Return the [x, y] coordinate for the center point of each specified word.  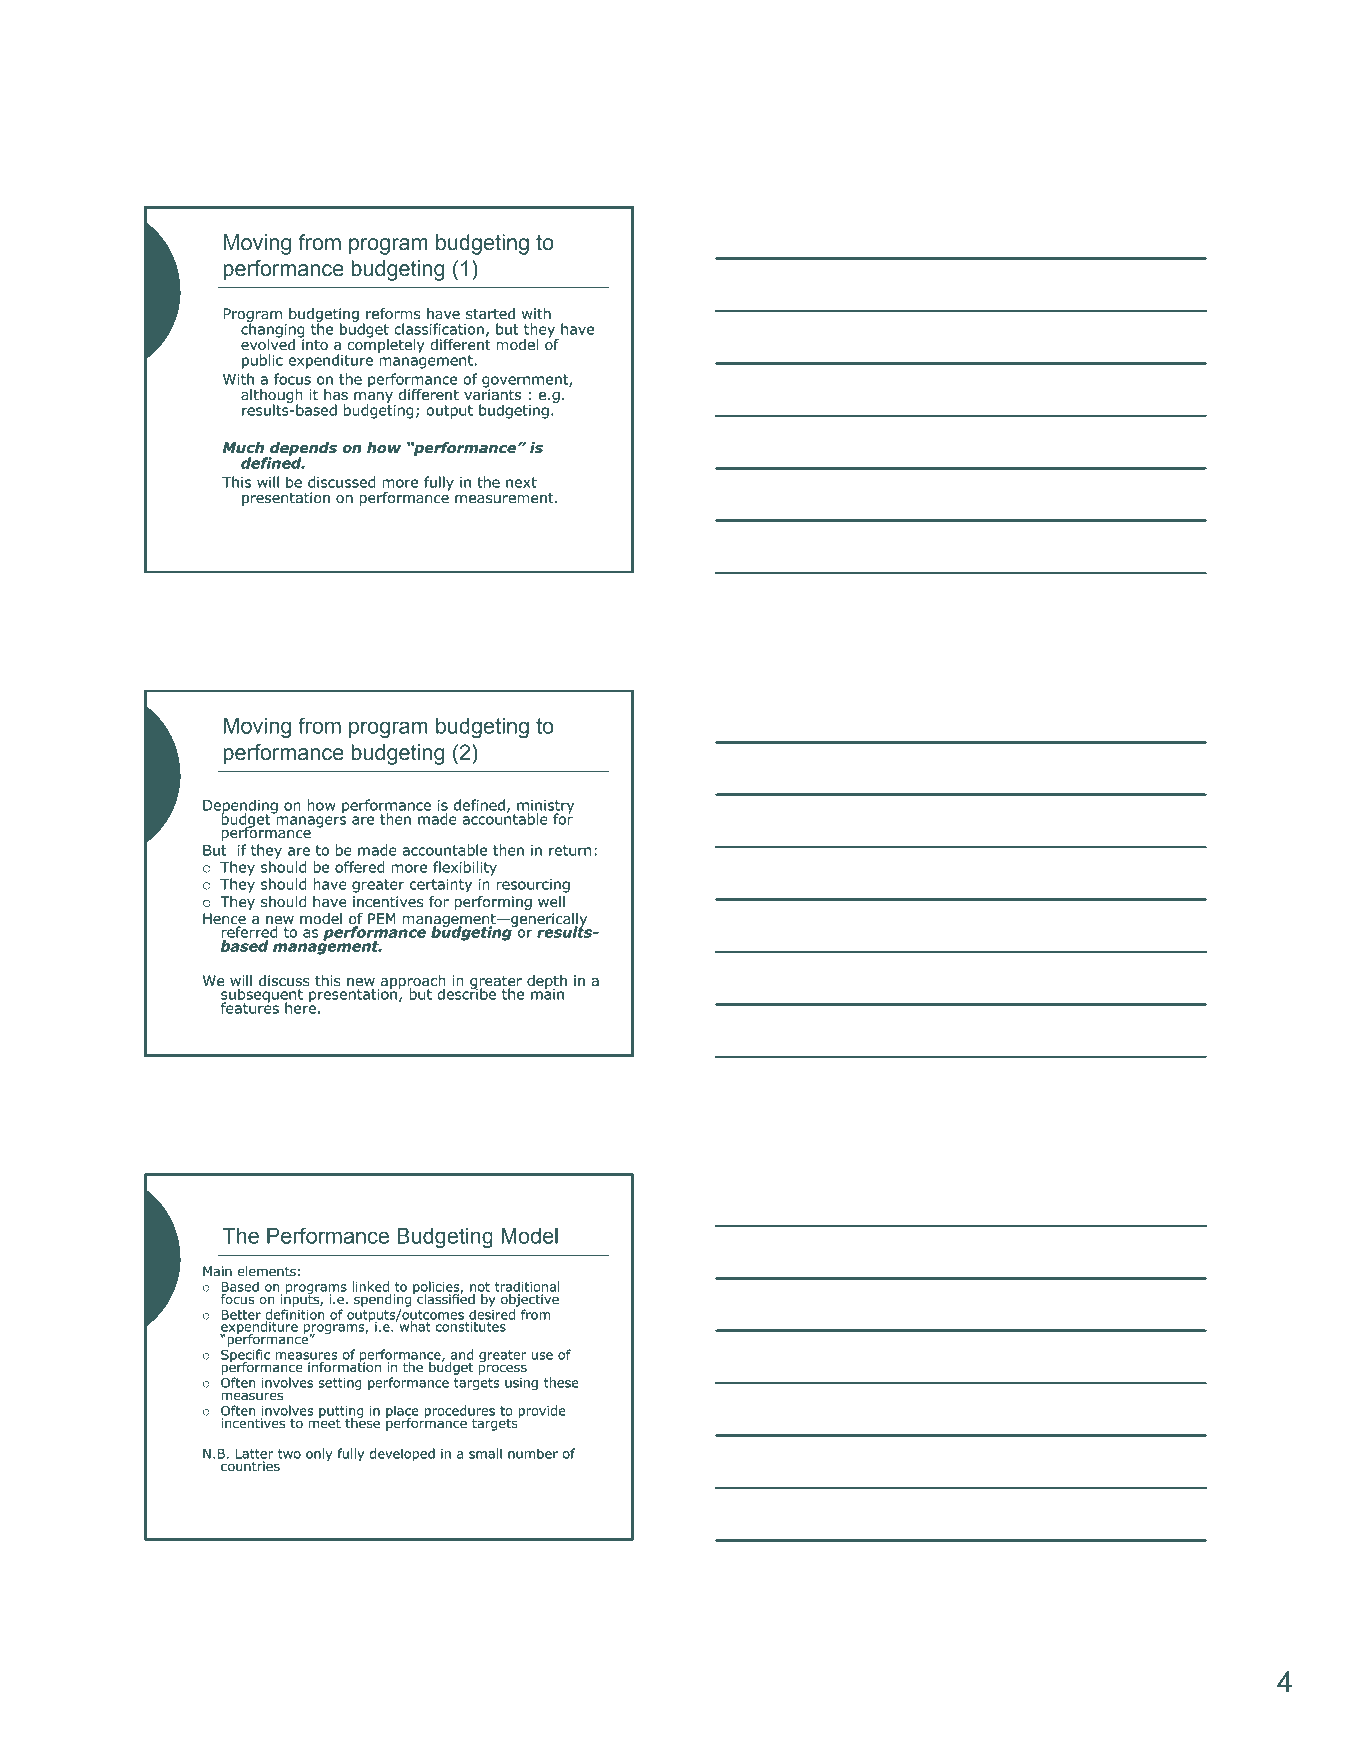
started [490, 314]
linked [370, 1286]
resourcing [533, 886]
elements [267, 1271]
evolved [268, 344]
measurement [505, 498]
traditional [527, 1286]
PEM [382, 918]
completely [386, 345]
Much [243, 448]
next [521, 482]
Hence [224, 920]
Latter [254, 1454]
